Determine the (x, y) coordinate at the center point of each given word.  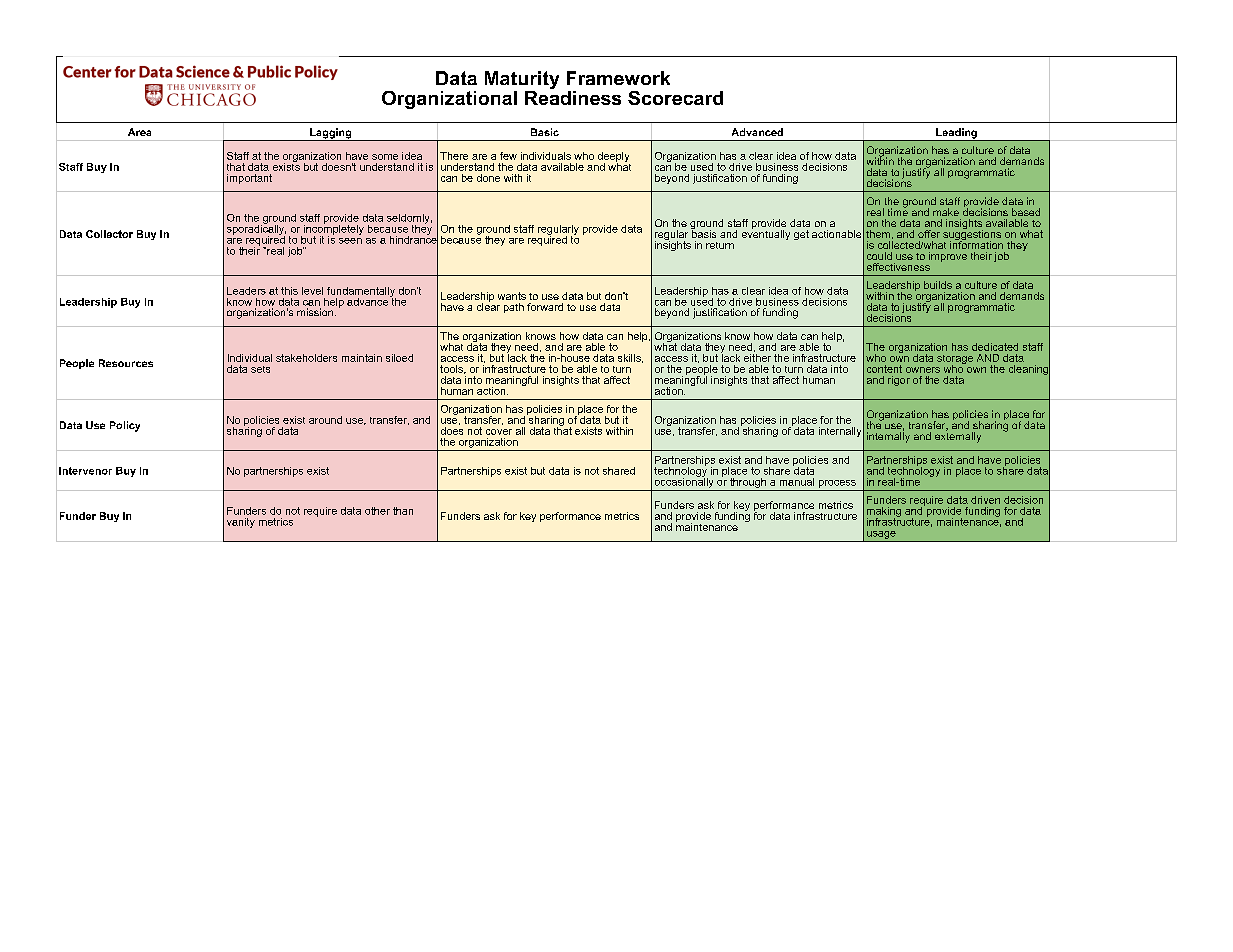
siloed (399, 358)
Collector (109, 234)
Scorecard (675, 98)
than (403, 511)
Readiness (573, 96)
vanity (241, 523)
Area (139, 132)
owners (923, 370)
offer (929, 234)
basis (703, 233)
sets (260, 369)
